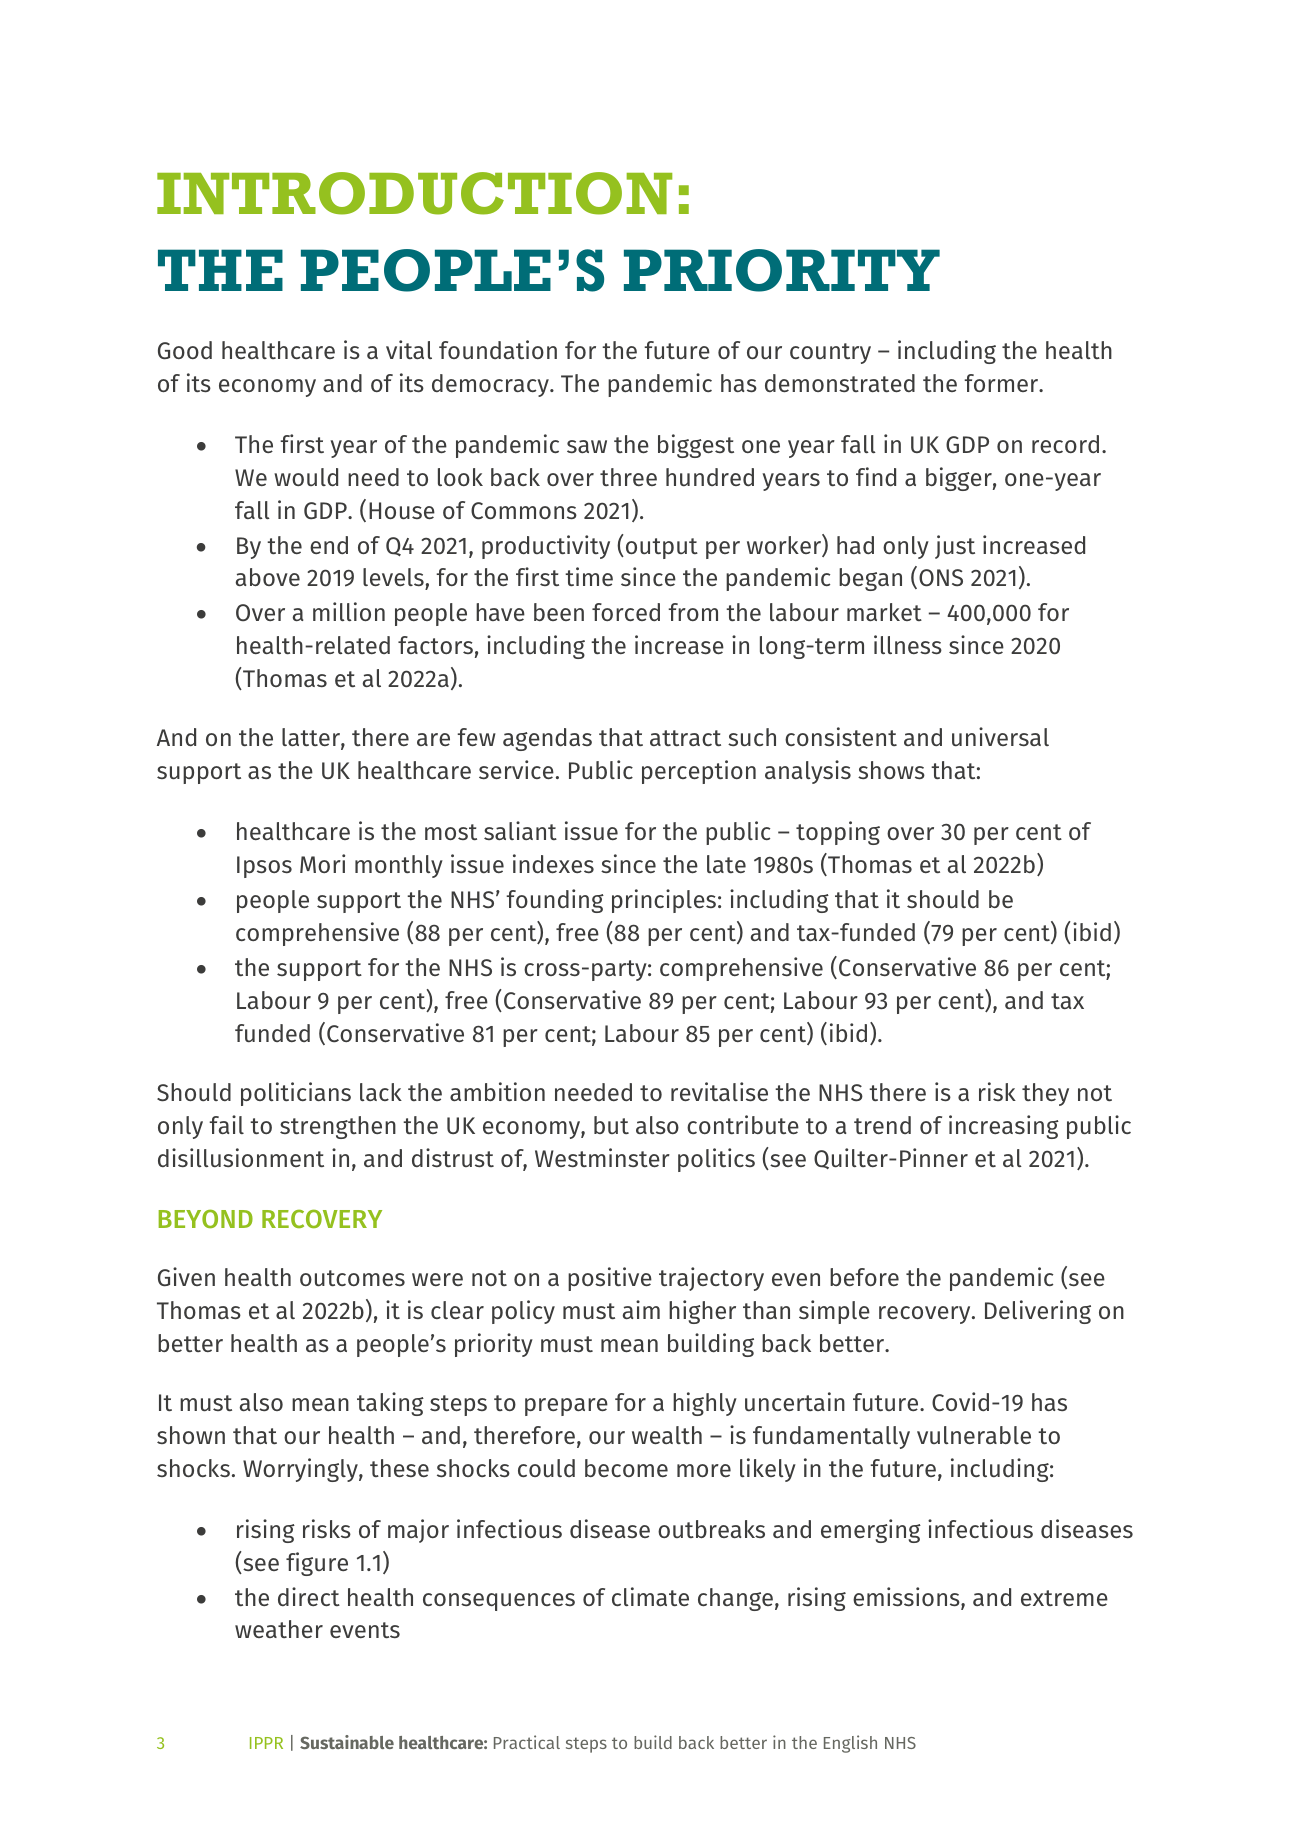 This screenshot has width=1295, height=1831. I want to click on foundation, so click(498, 349).
